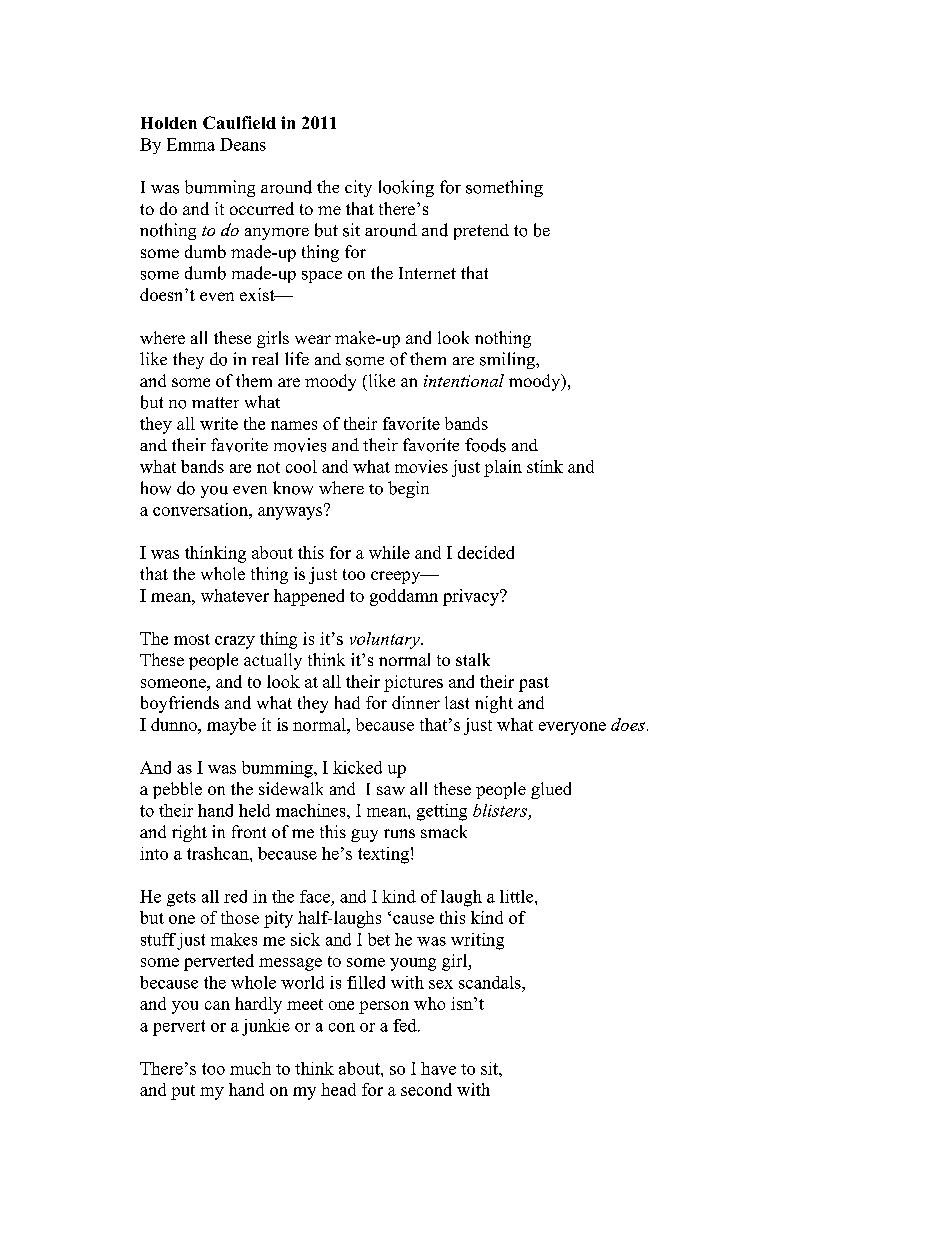 This document has width=952, height=1233. What do you see at coordinates (358, 188) in the document?
I see `city` at bounding box center [358, 188].
